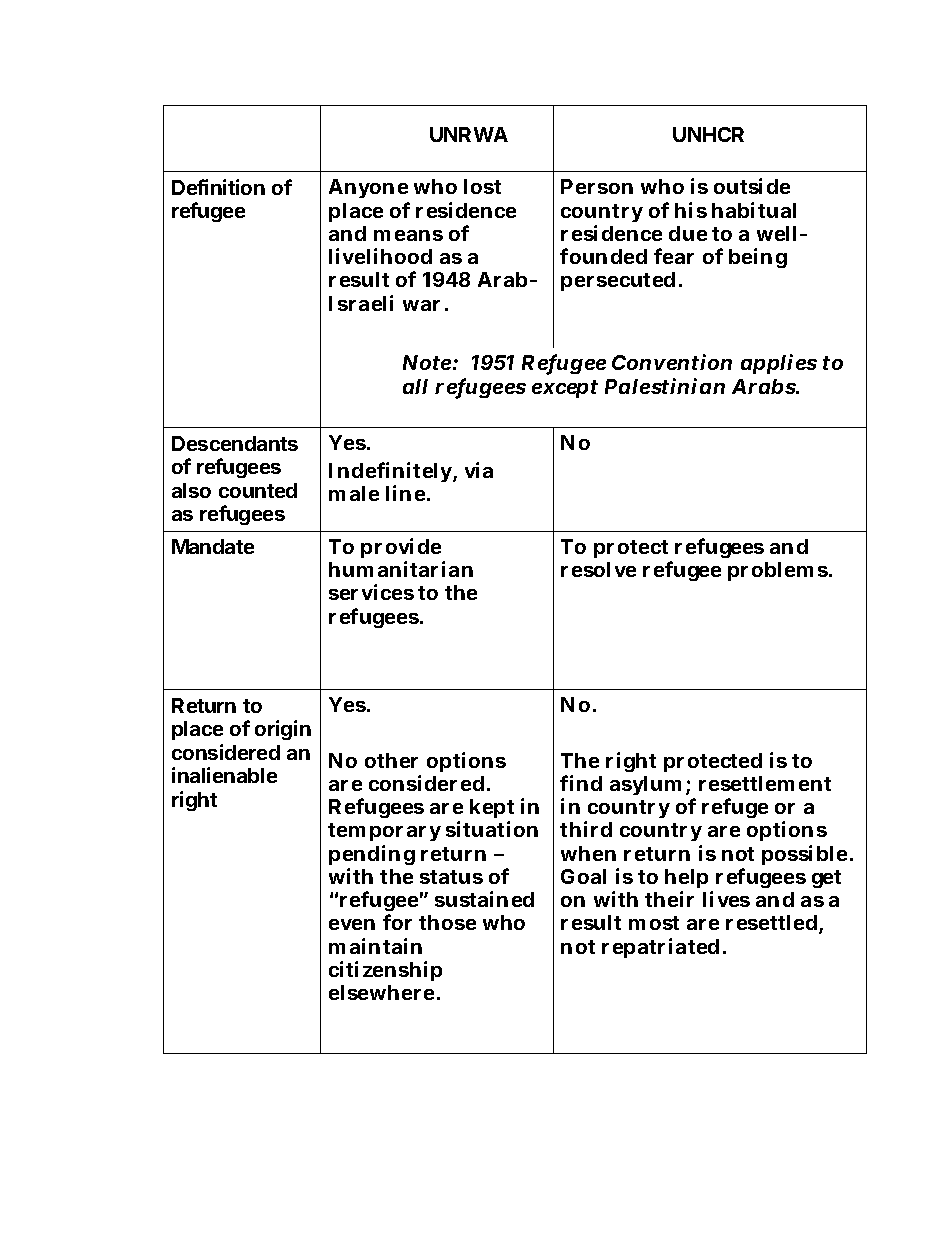  What do you see at coordinates (479, 470) in the screenshot?
I see `via` at bounding box center [479, 470].
